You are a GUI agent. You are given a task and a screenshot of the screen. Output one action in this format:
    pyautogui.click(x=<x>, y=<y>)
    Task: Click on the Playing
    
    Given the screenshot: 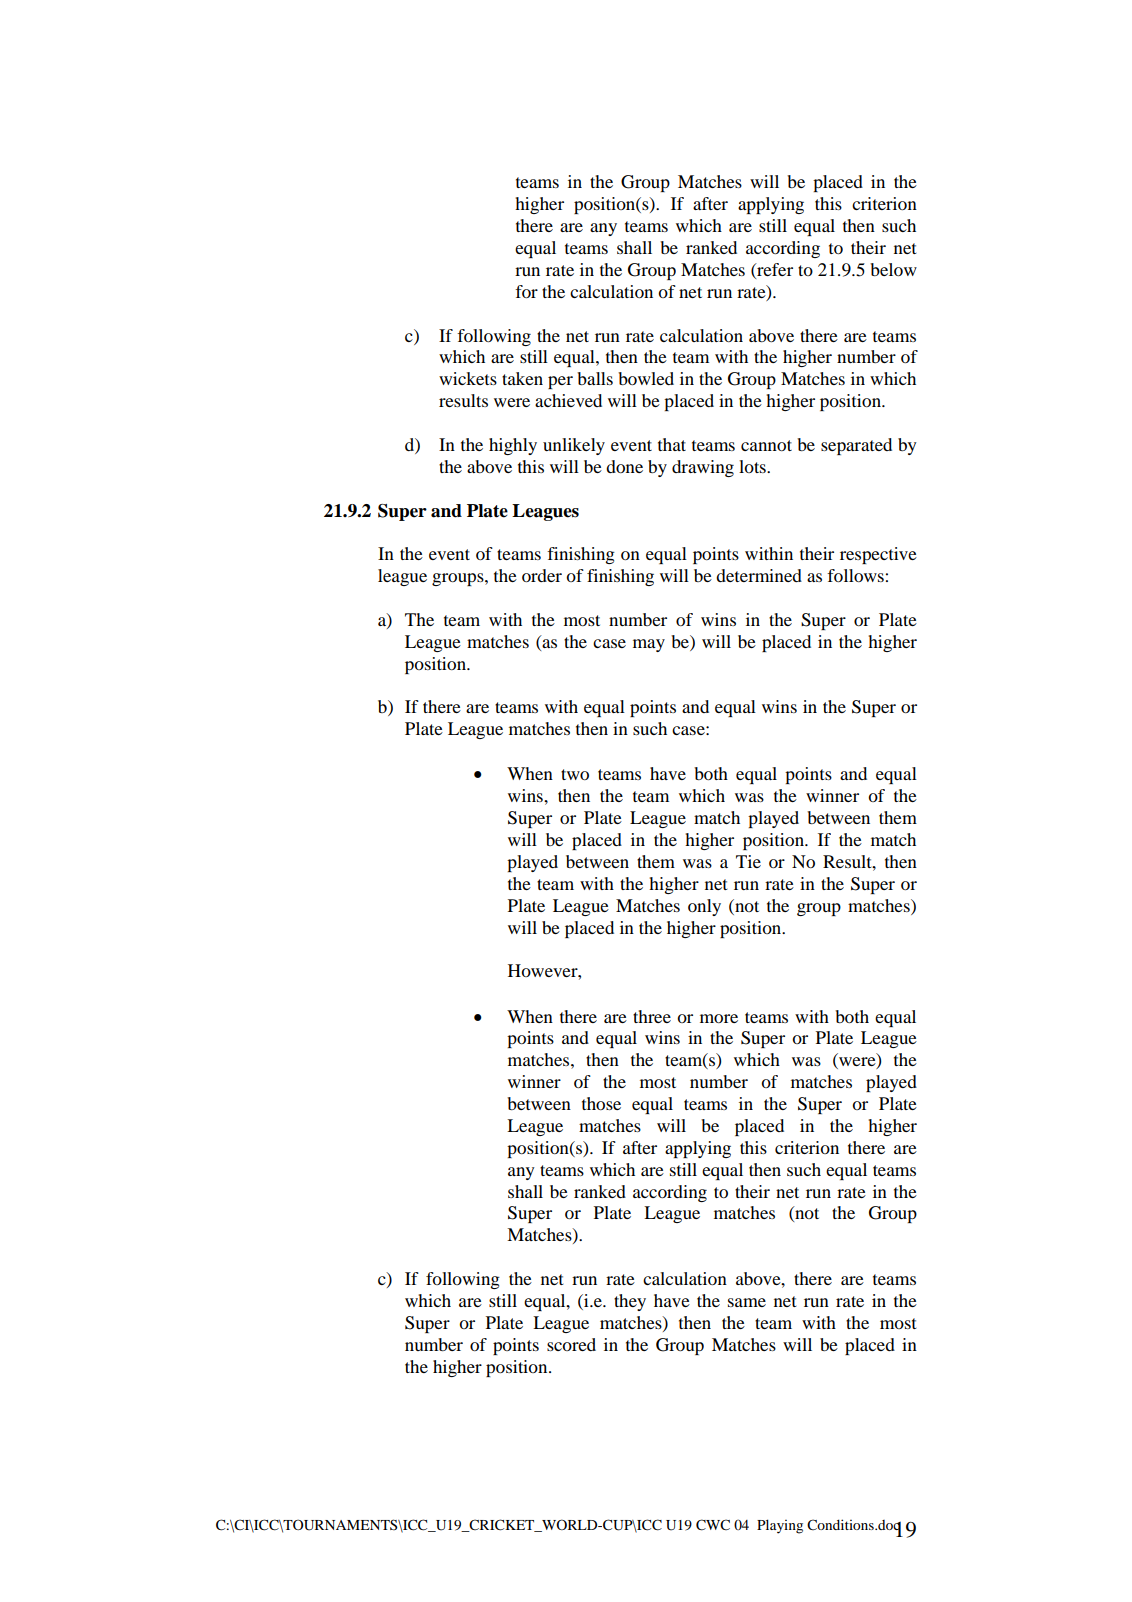 What is the action you would take?
    pyautogui.click(x=780, y=1526)
